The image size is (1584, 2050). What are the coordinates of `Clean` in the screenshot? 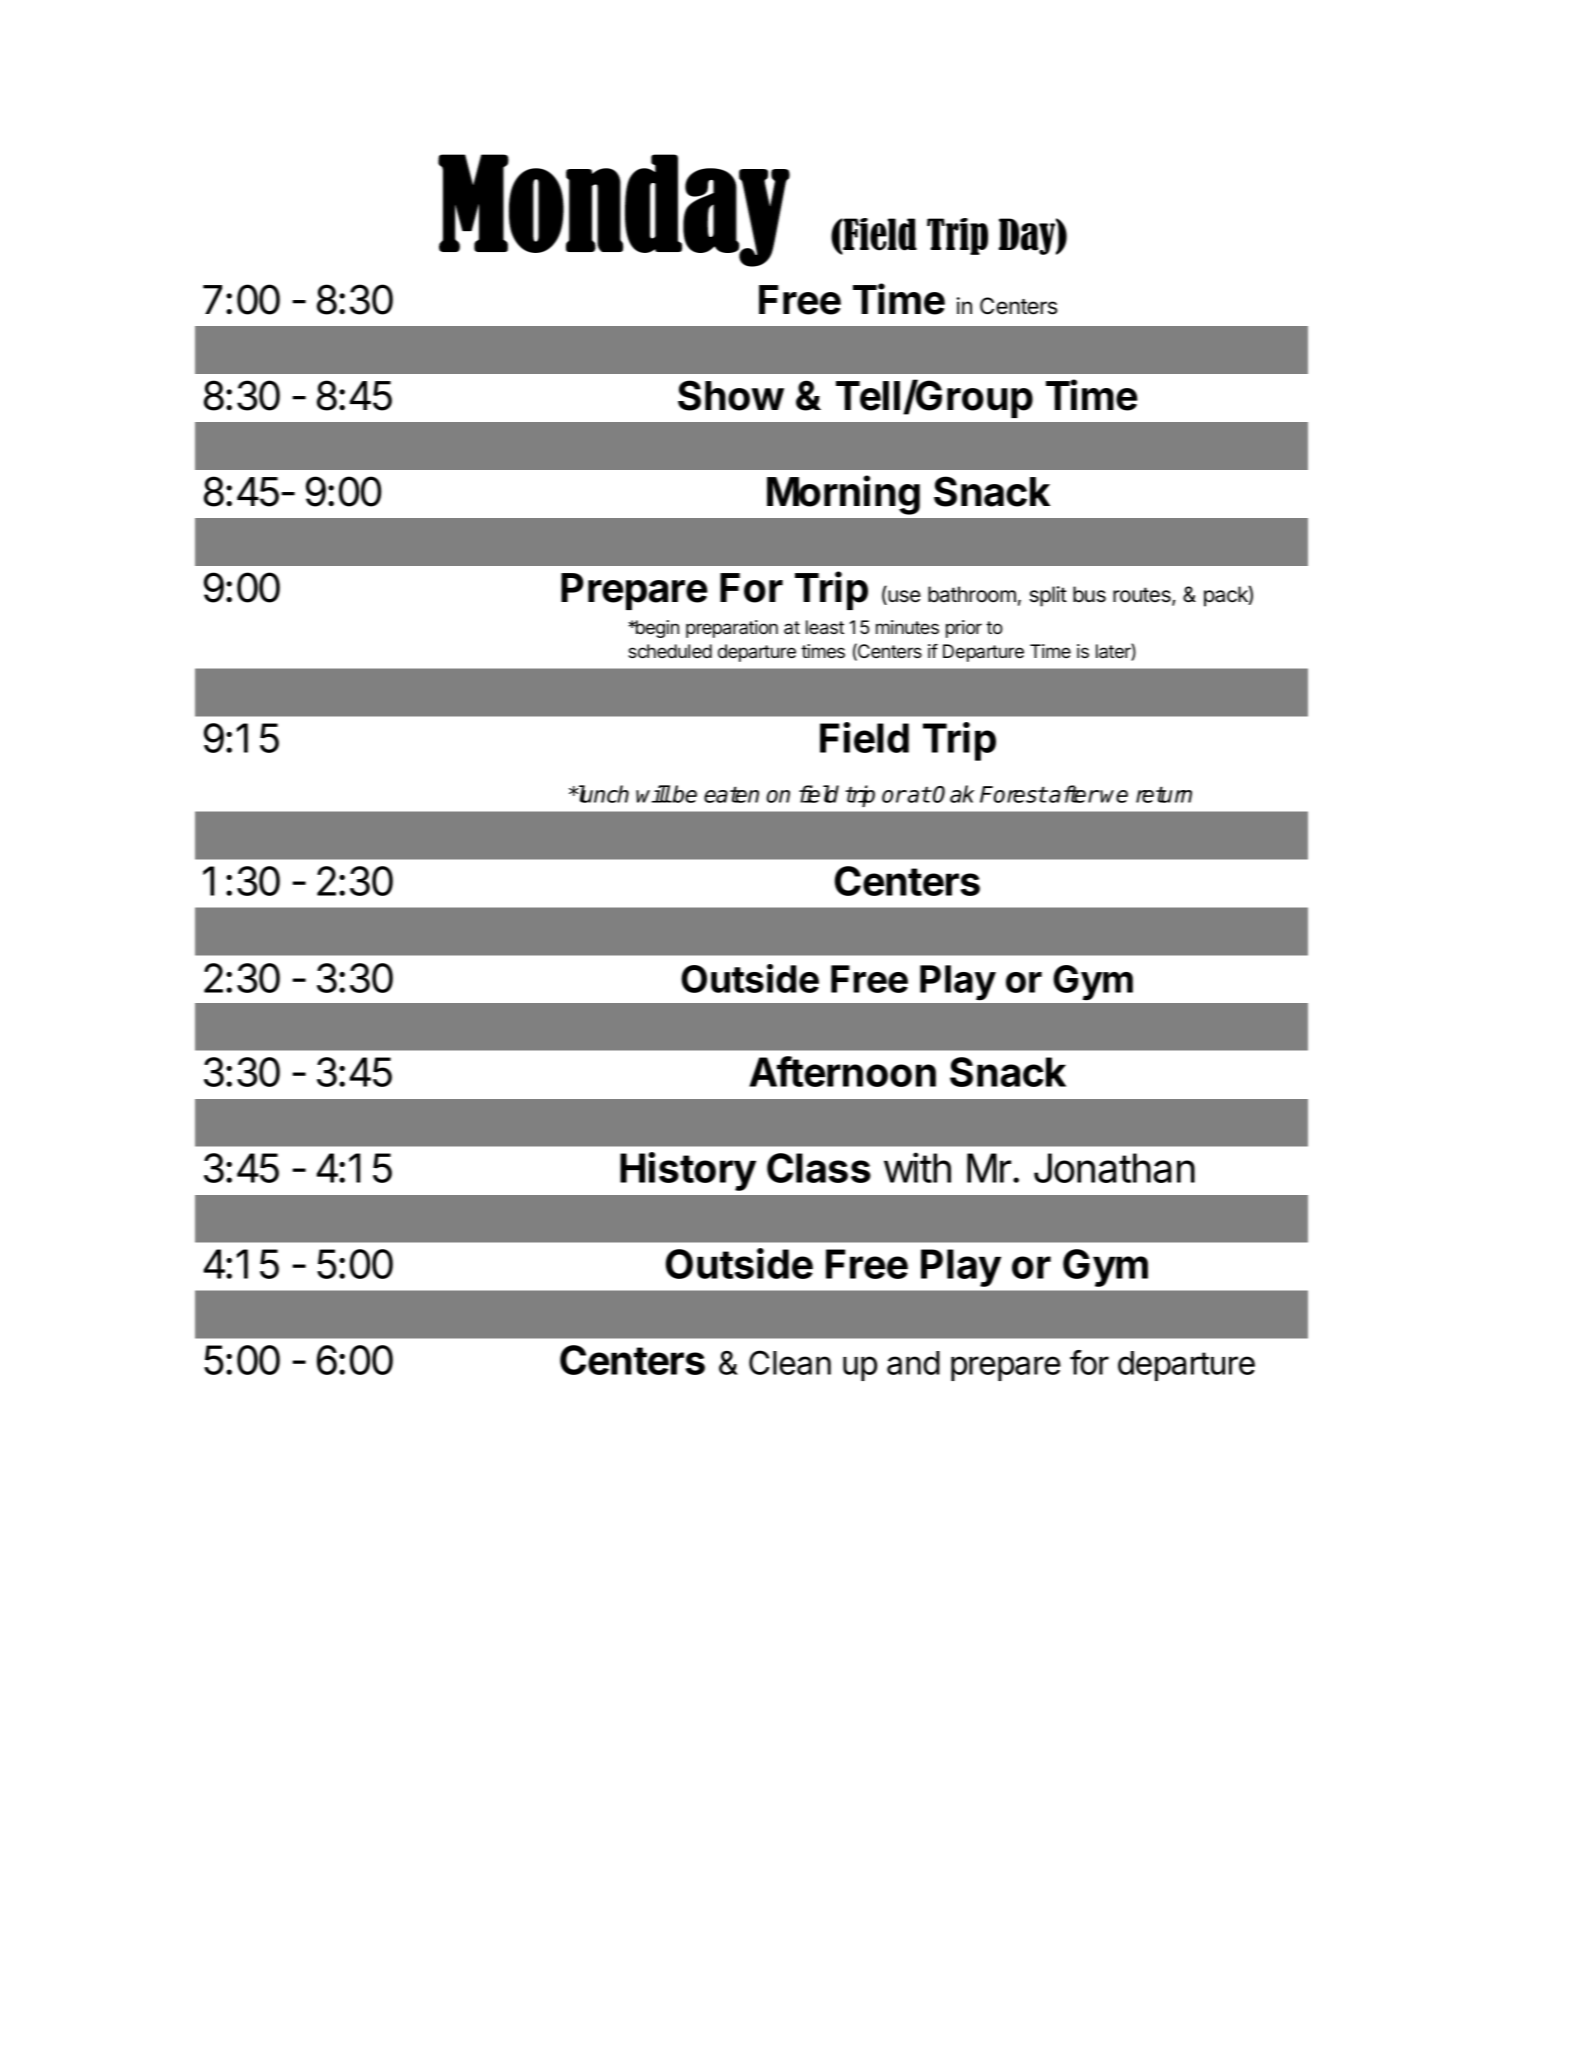 It's located at (790, 1362).
